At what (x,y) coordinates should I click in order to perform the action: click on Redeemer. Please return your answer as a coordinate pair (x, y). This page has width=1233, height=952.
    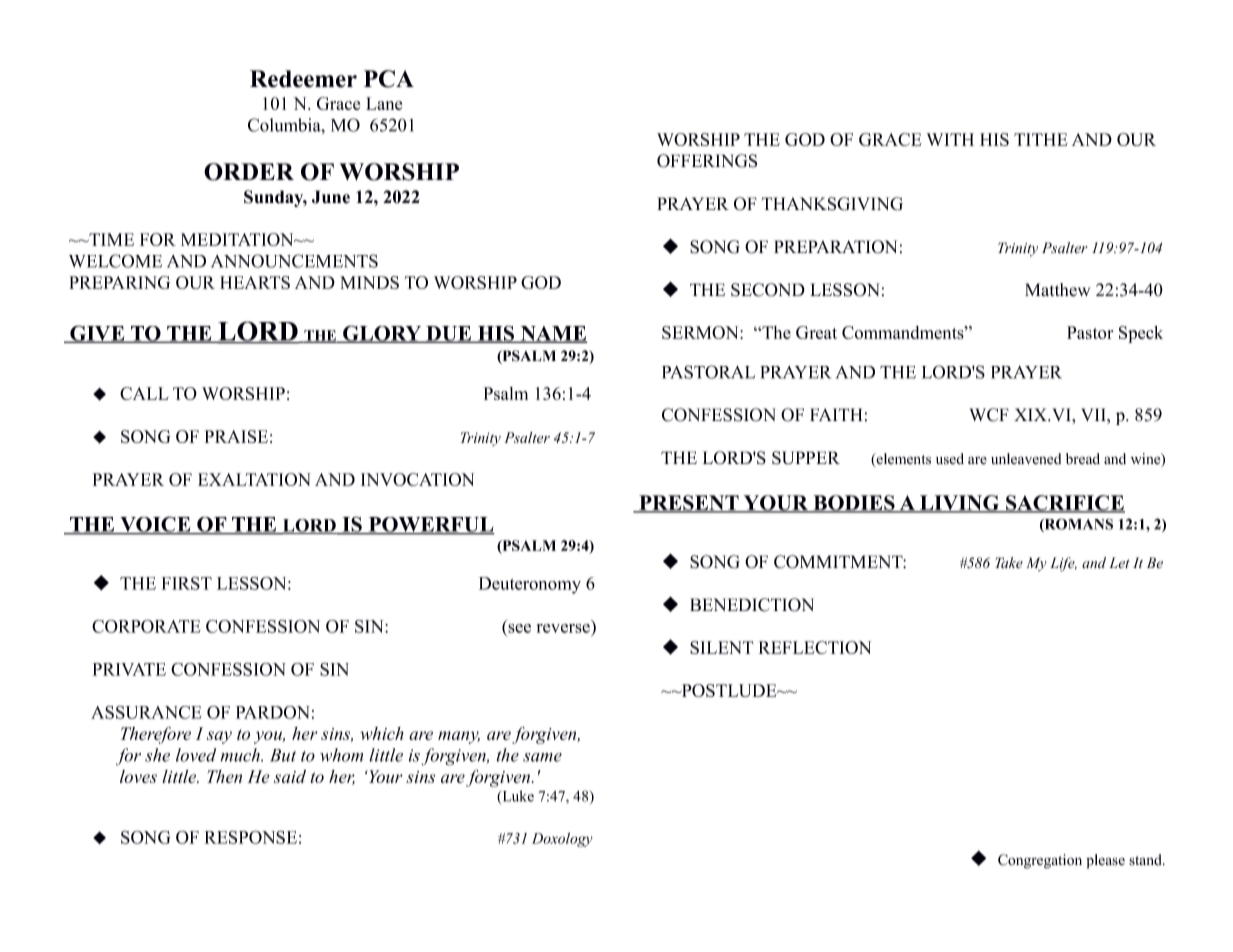
    Looking at the image, I should click on (303, 79).
